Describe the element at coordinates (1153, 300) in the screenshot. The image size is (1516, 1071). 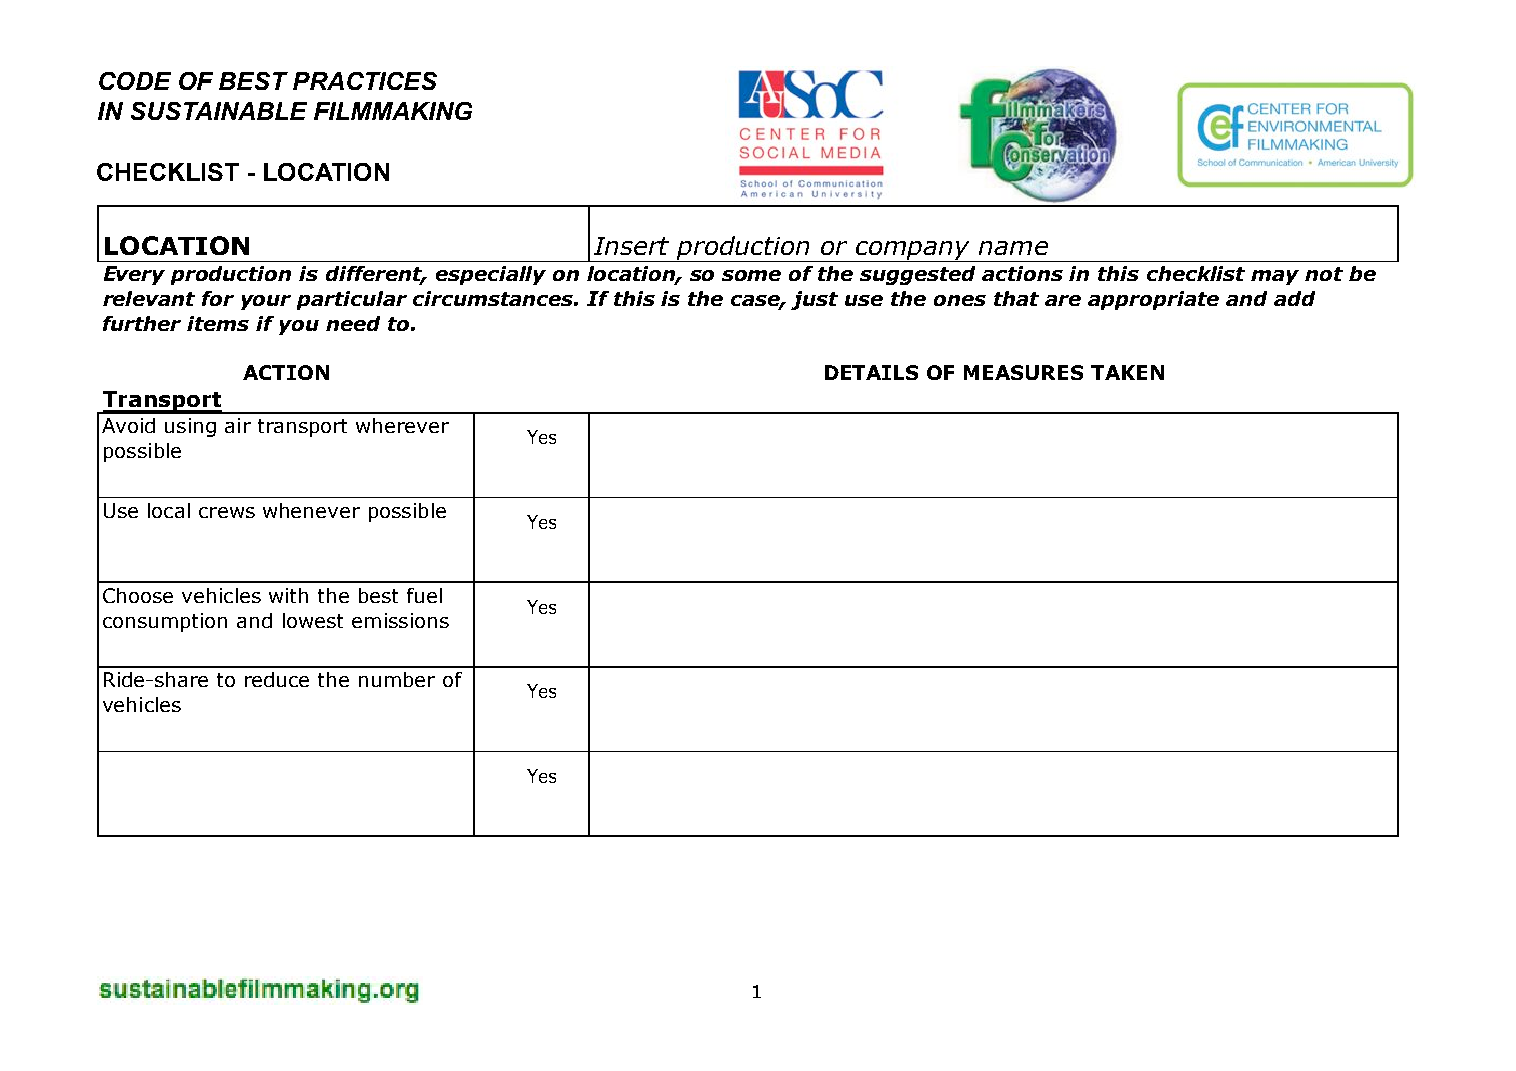
I see `appropriate` at that location.
